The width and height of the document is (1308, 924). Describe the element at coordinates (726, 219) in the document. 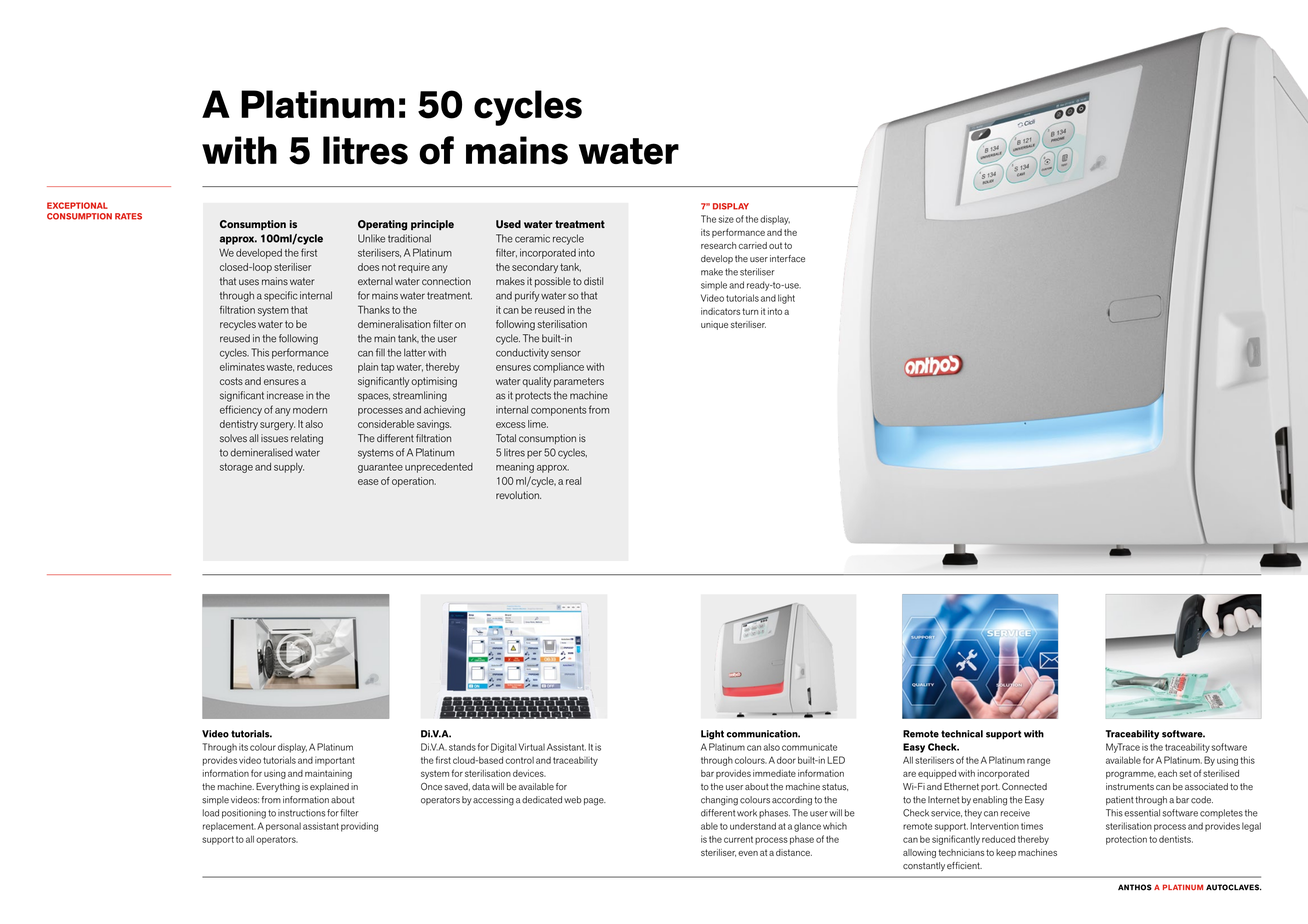

I see `size` at that location.
